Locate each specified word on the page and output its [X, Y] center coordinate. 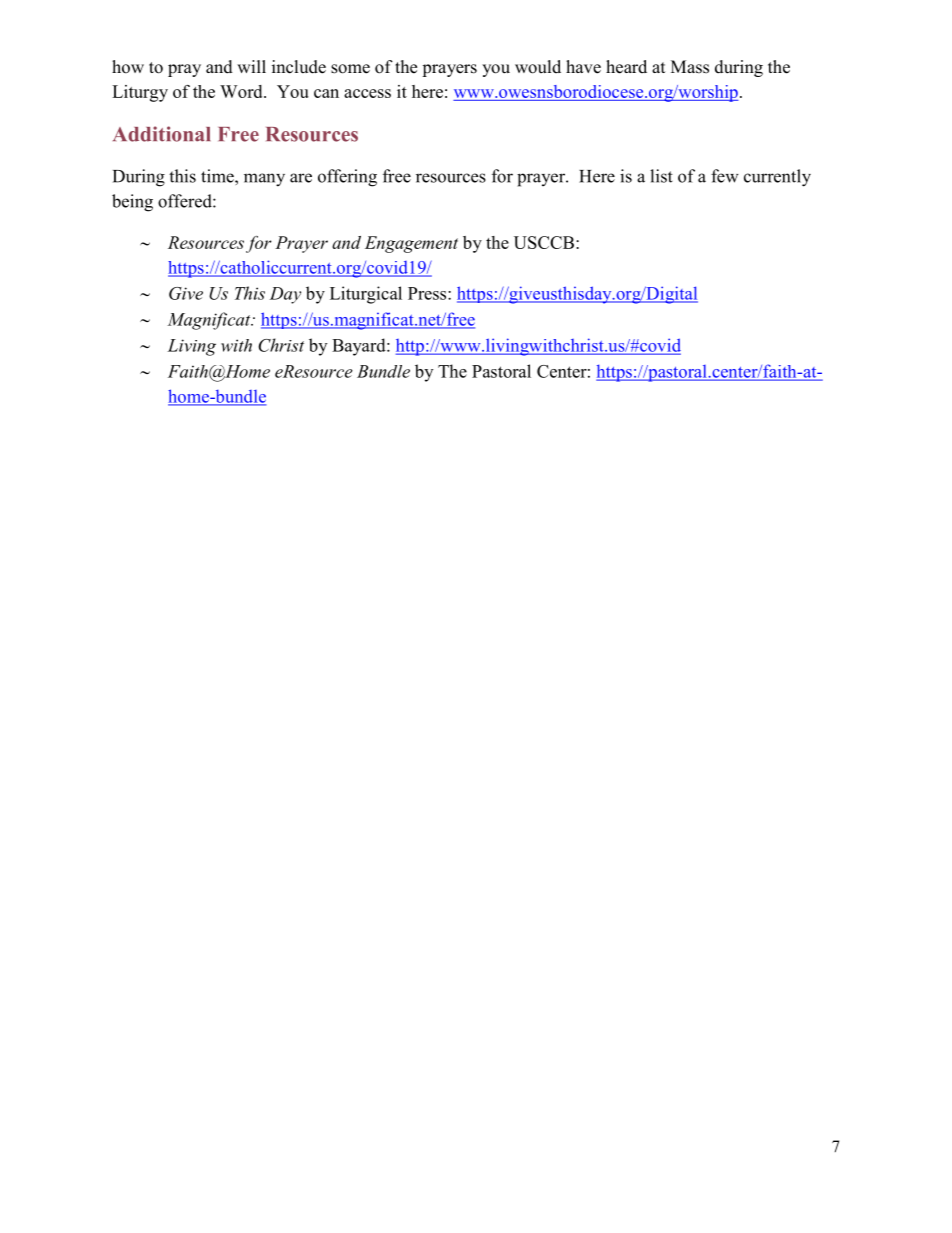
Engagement [411, 244]
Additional [162, 134]
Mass [690, 67]
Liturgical [366, 295]
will [251, 66]
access [367, 93]
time [218, 176]
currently [777, 178]
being [132, 203]
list [661, 176]
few [725, 176]
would [538, 67]
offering [347, 178]
